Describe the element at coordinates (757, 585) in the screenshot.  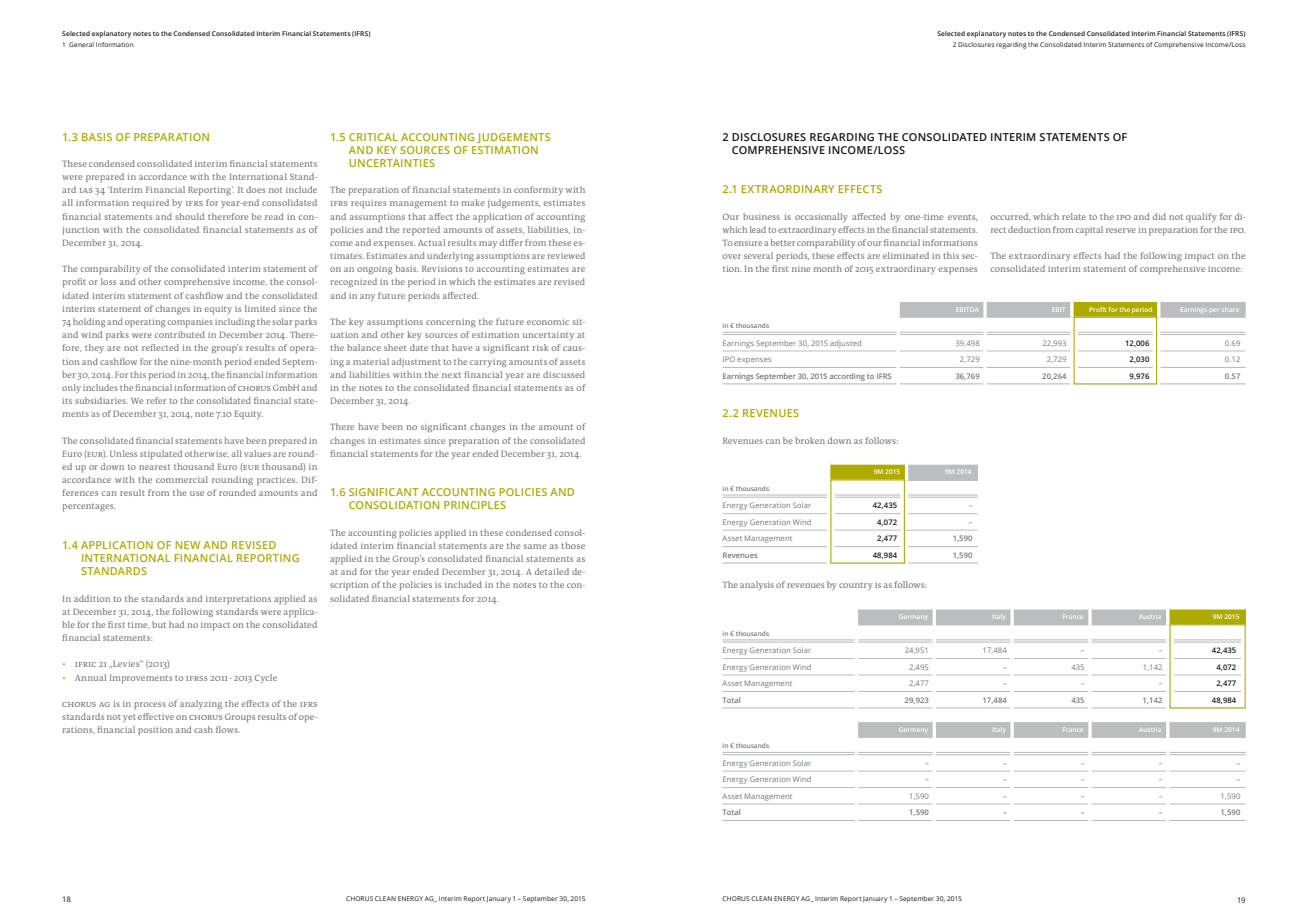
I see `analysis` at that location.
